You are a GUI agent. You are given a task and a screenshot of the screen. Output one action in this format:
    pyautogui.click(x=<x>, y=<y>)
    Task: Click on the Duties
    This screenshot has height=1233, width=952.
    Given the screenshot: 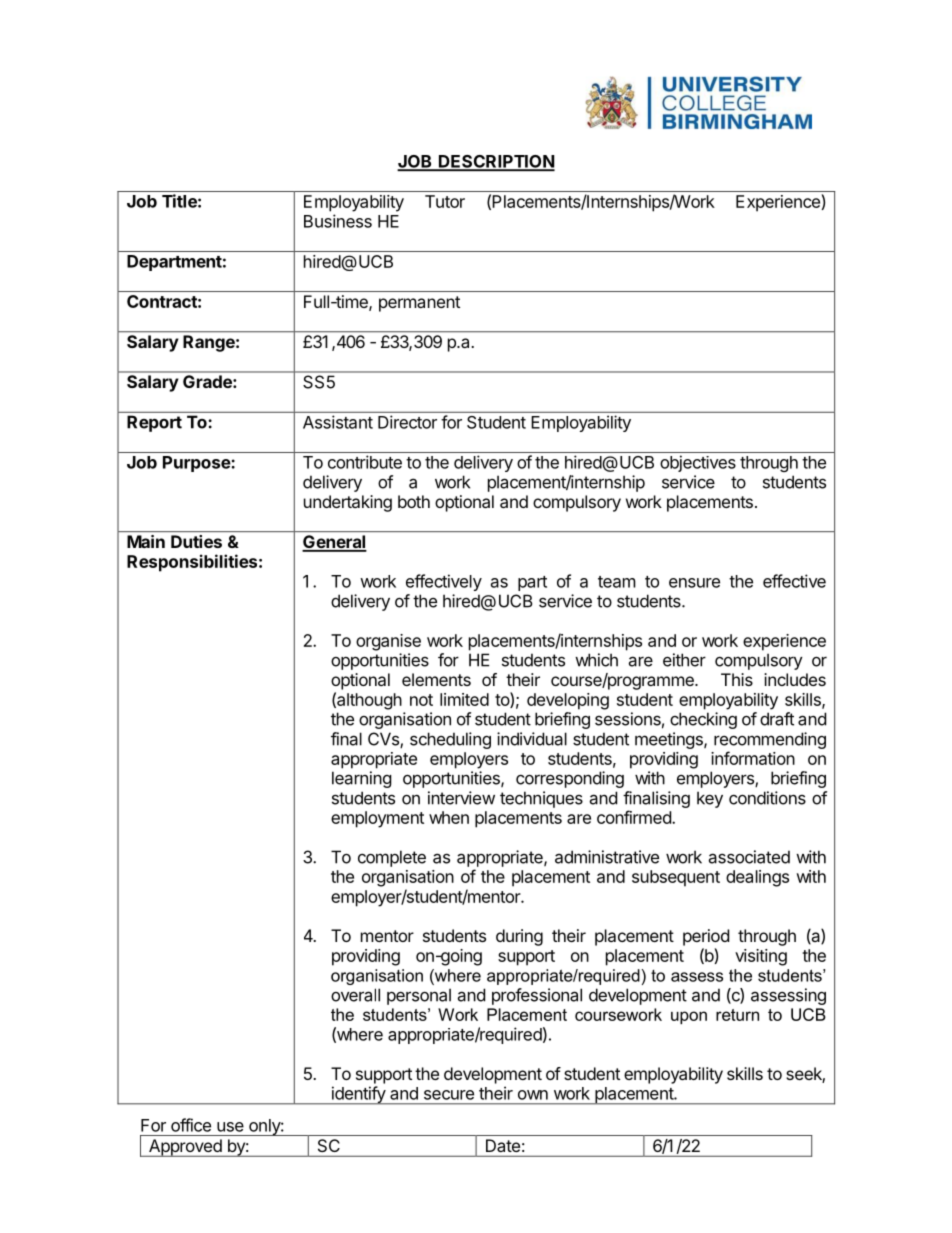 What is the action you would take?
    pyautogui.click(x=196, y=541)
